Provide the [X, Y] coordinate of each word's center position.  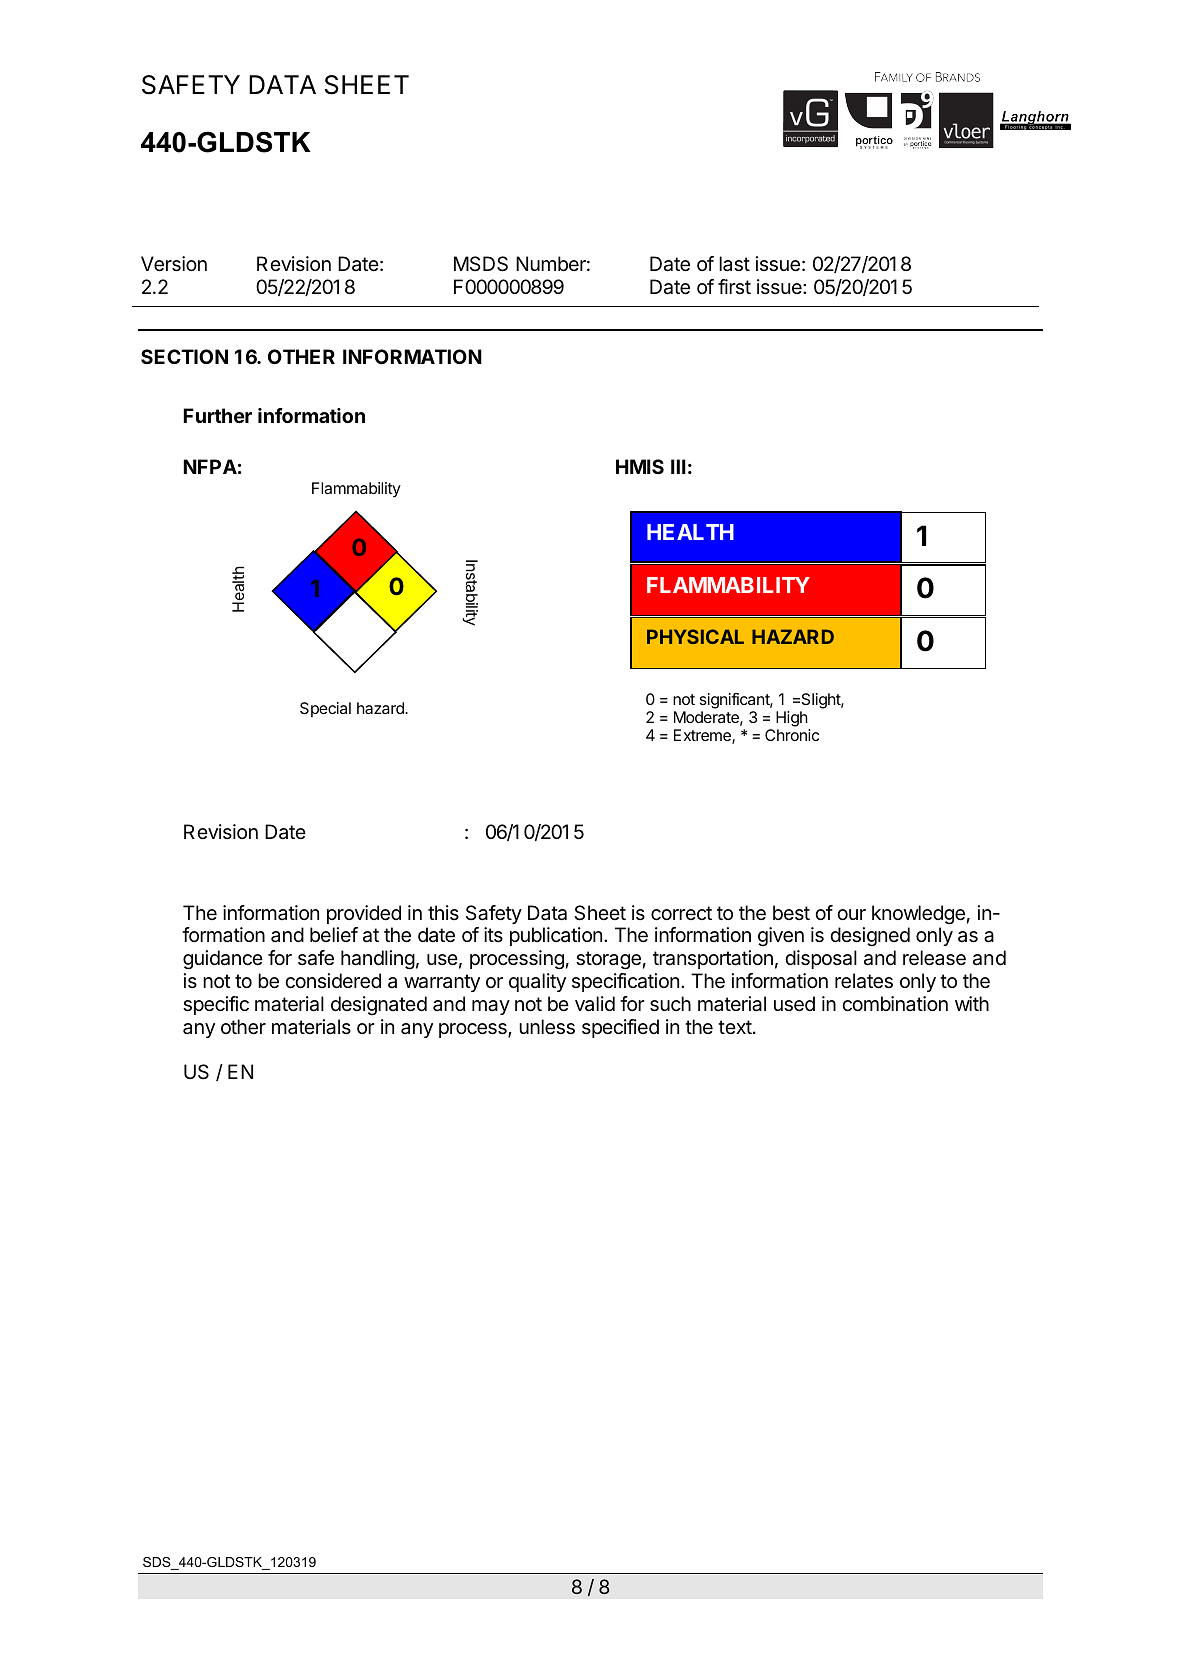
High [792, 719]
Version [174, 264]
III [678, 466]
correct [681, 913]
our [851, 914]
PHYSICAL [695, 636]
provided [364, 914]
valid [595, 1004]
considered [333, 981]
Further [217, 415]
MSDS [481, 264]
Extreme [703, 736]
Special [325, 709]
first [734, 286]
